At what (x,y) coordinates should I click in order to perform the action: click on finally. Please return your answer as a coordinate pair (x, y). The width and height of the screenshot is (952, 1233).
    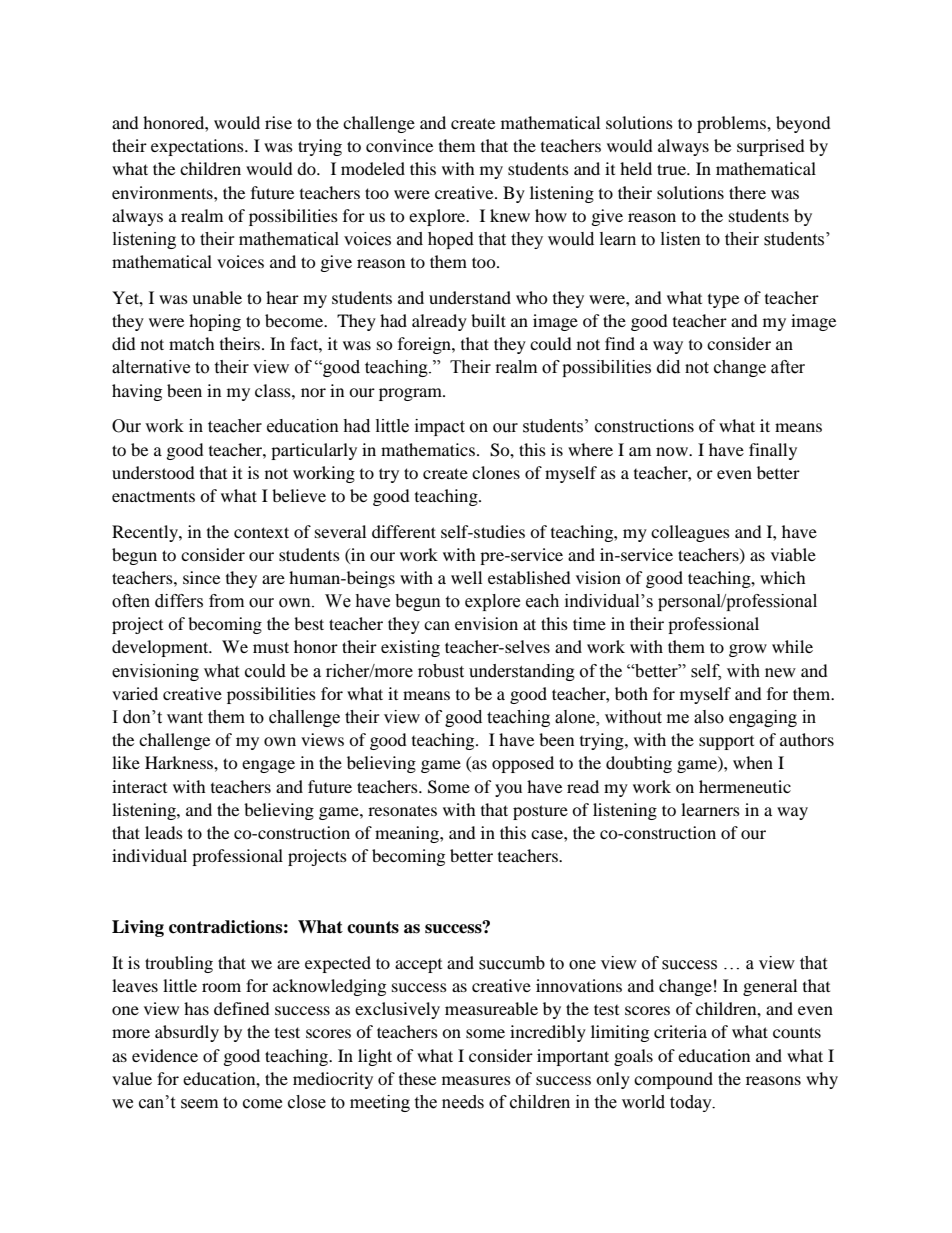
    Looking at the image, I should click on (773, 451).
